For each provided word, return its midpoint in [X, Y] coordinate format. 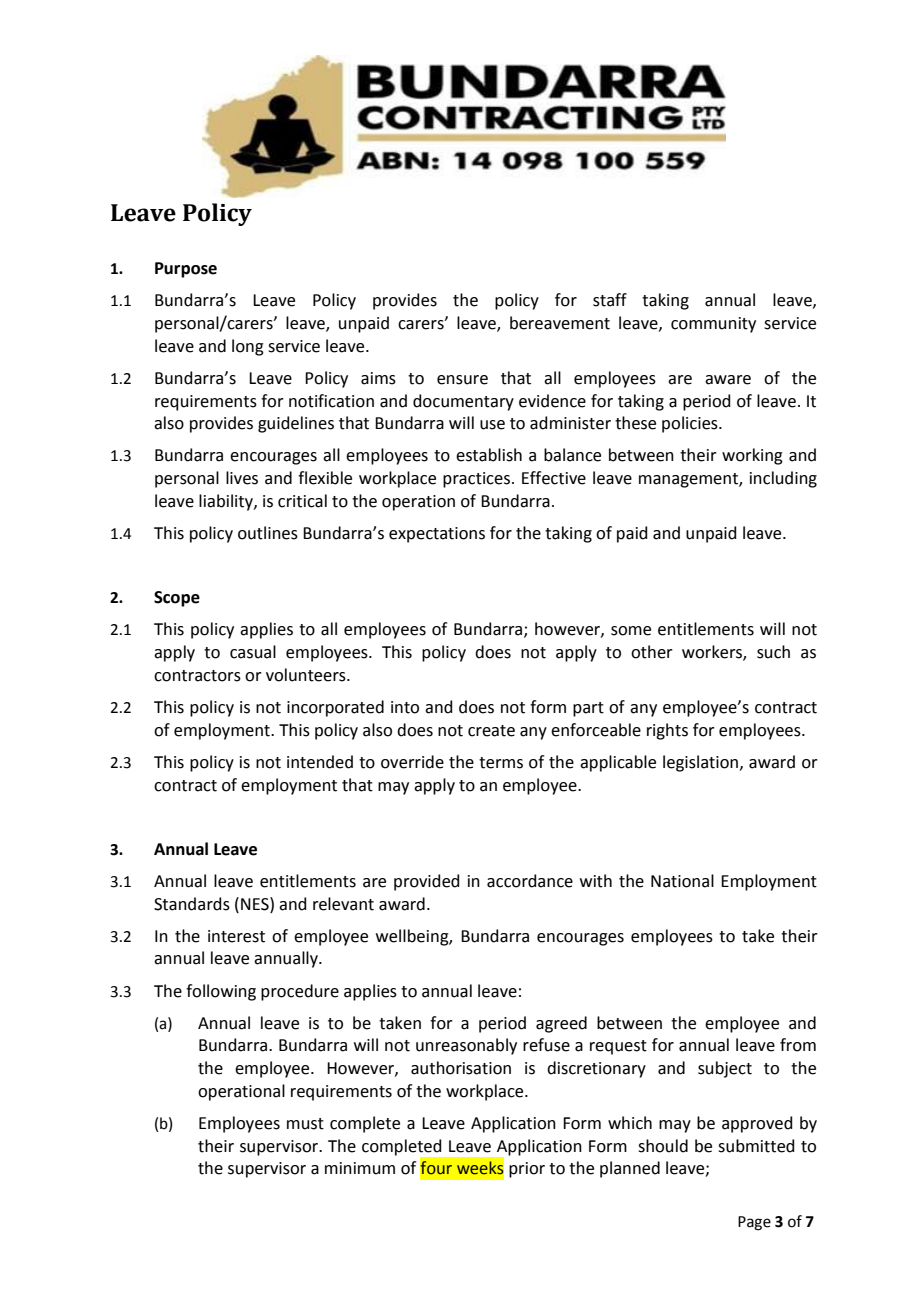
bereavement [560, 323]
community [713, 325]
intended [320, 762]
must [305, 1124]
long [248, 347]
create [491, 731]
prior [527, 1170]
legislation [700, 763]
